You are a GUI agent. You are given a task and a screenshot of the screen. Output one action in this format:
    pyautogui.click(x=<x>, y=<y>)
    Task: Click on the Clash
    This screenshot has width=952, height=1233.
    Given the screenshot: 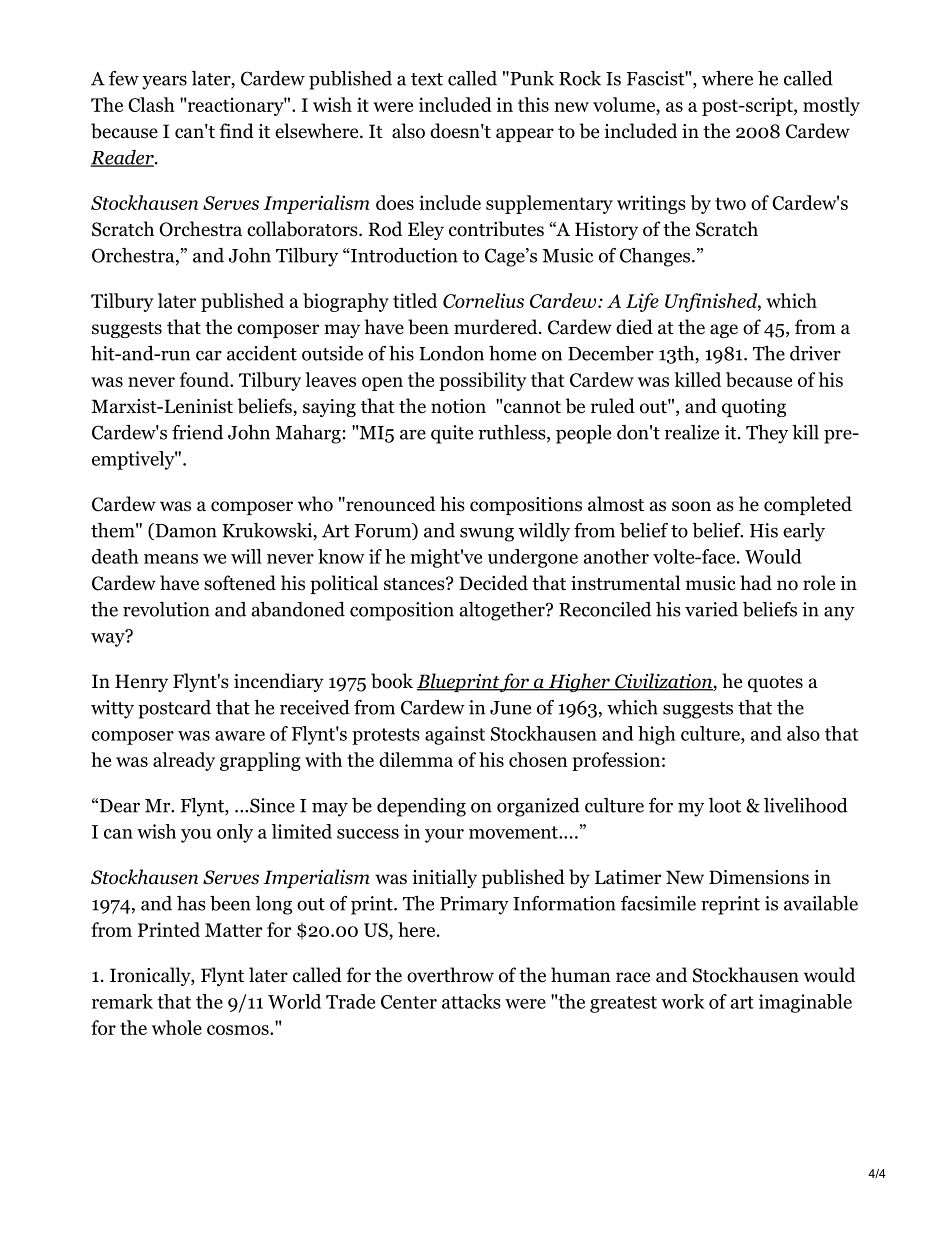 What is the action you would take?
    pyautogui.click(x=151, y=104)
